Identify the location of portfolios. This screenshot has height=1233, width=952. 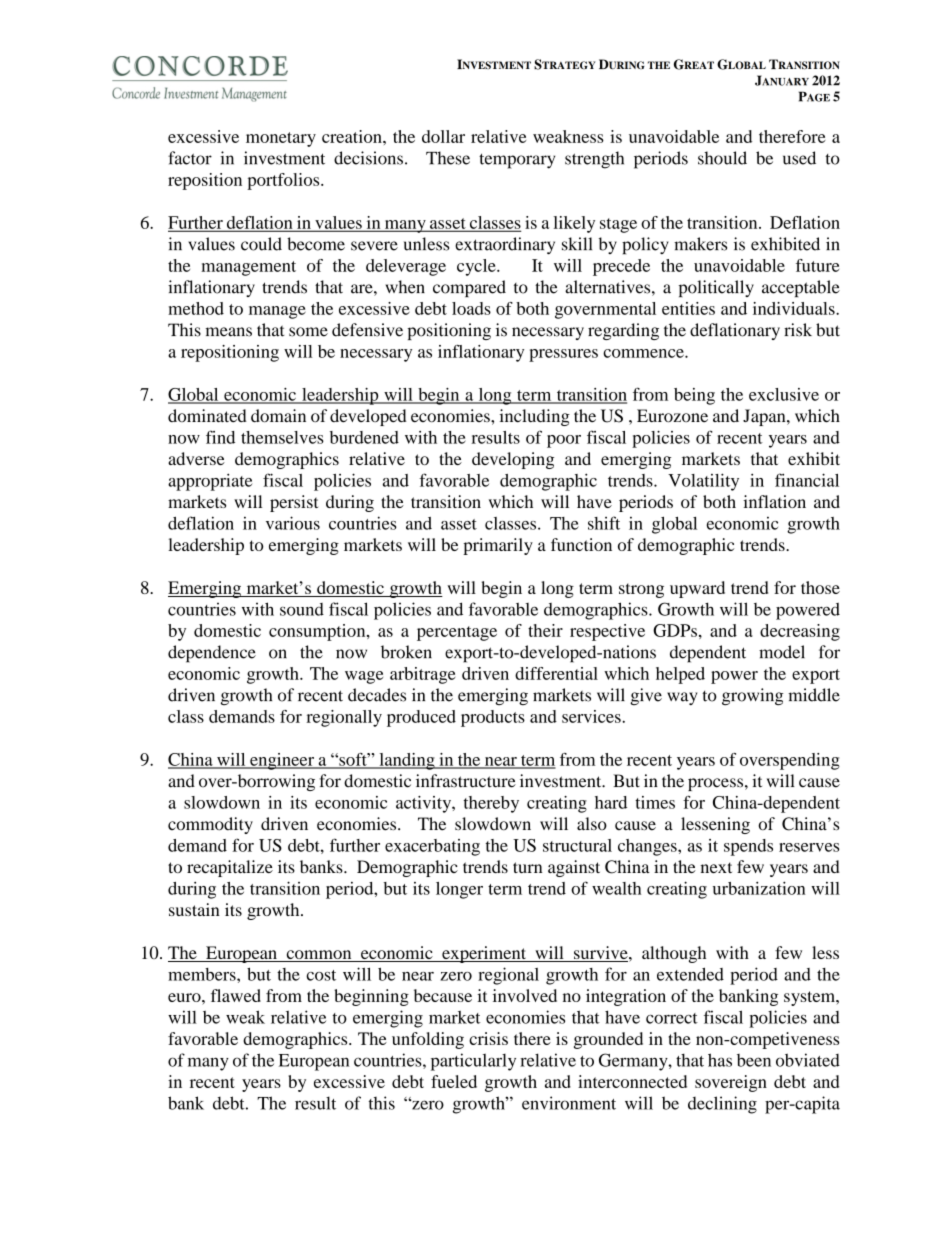
(284, 181).
